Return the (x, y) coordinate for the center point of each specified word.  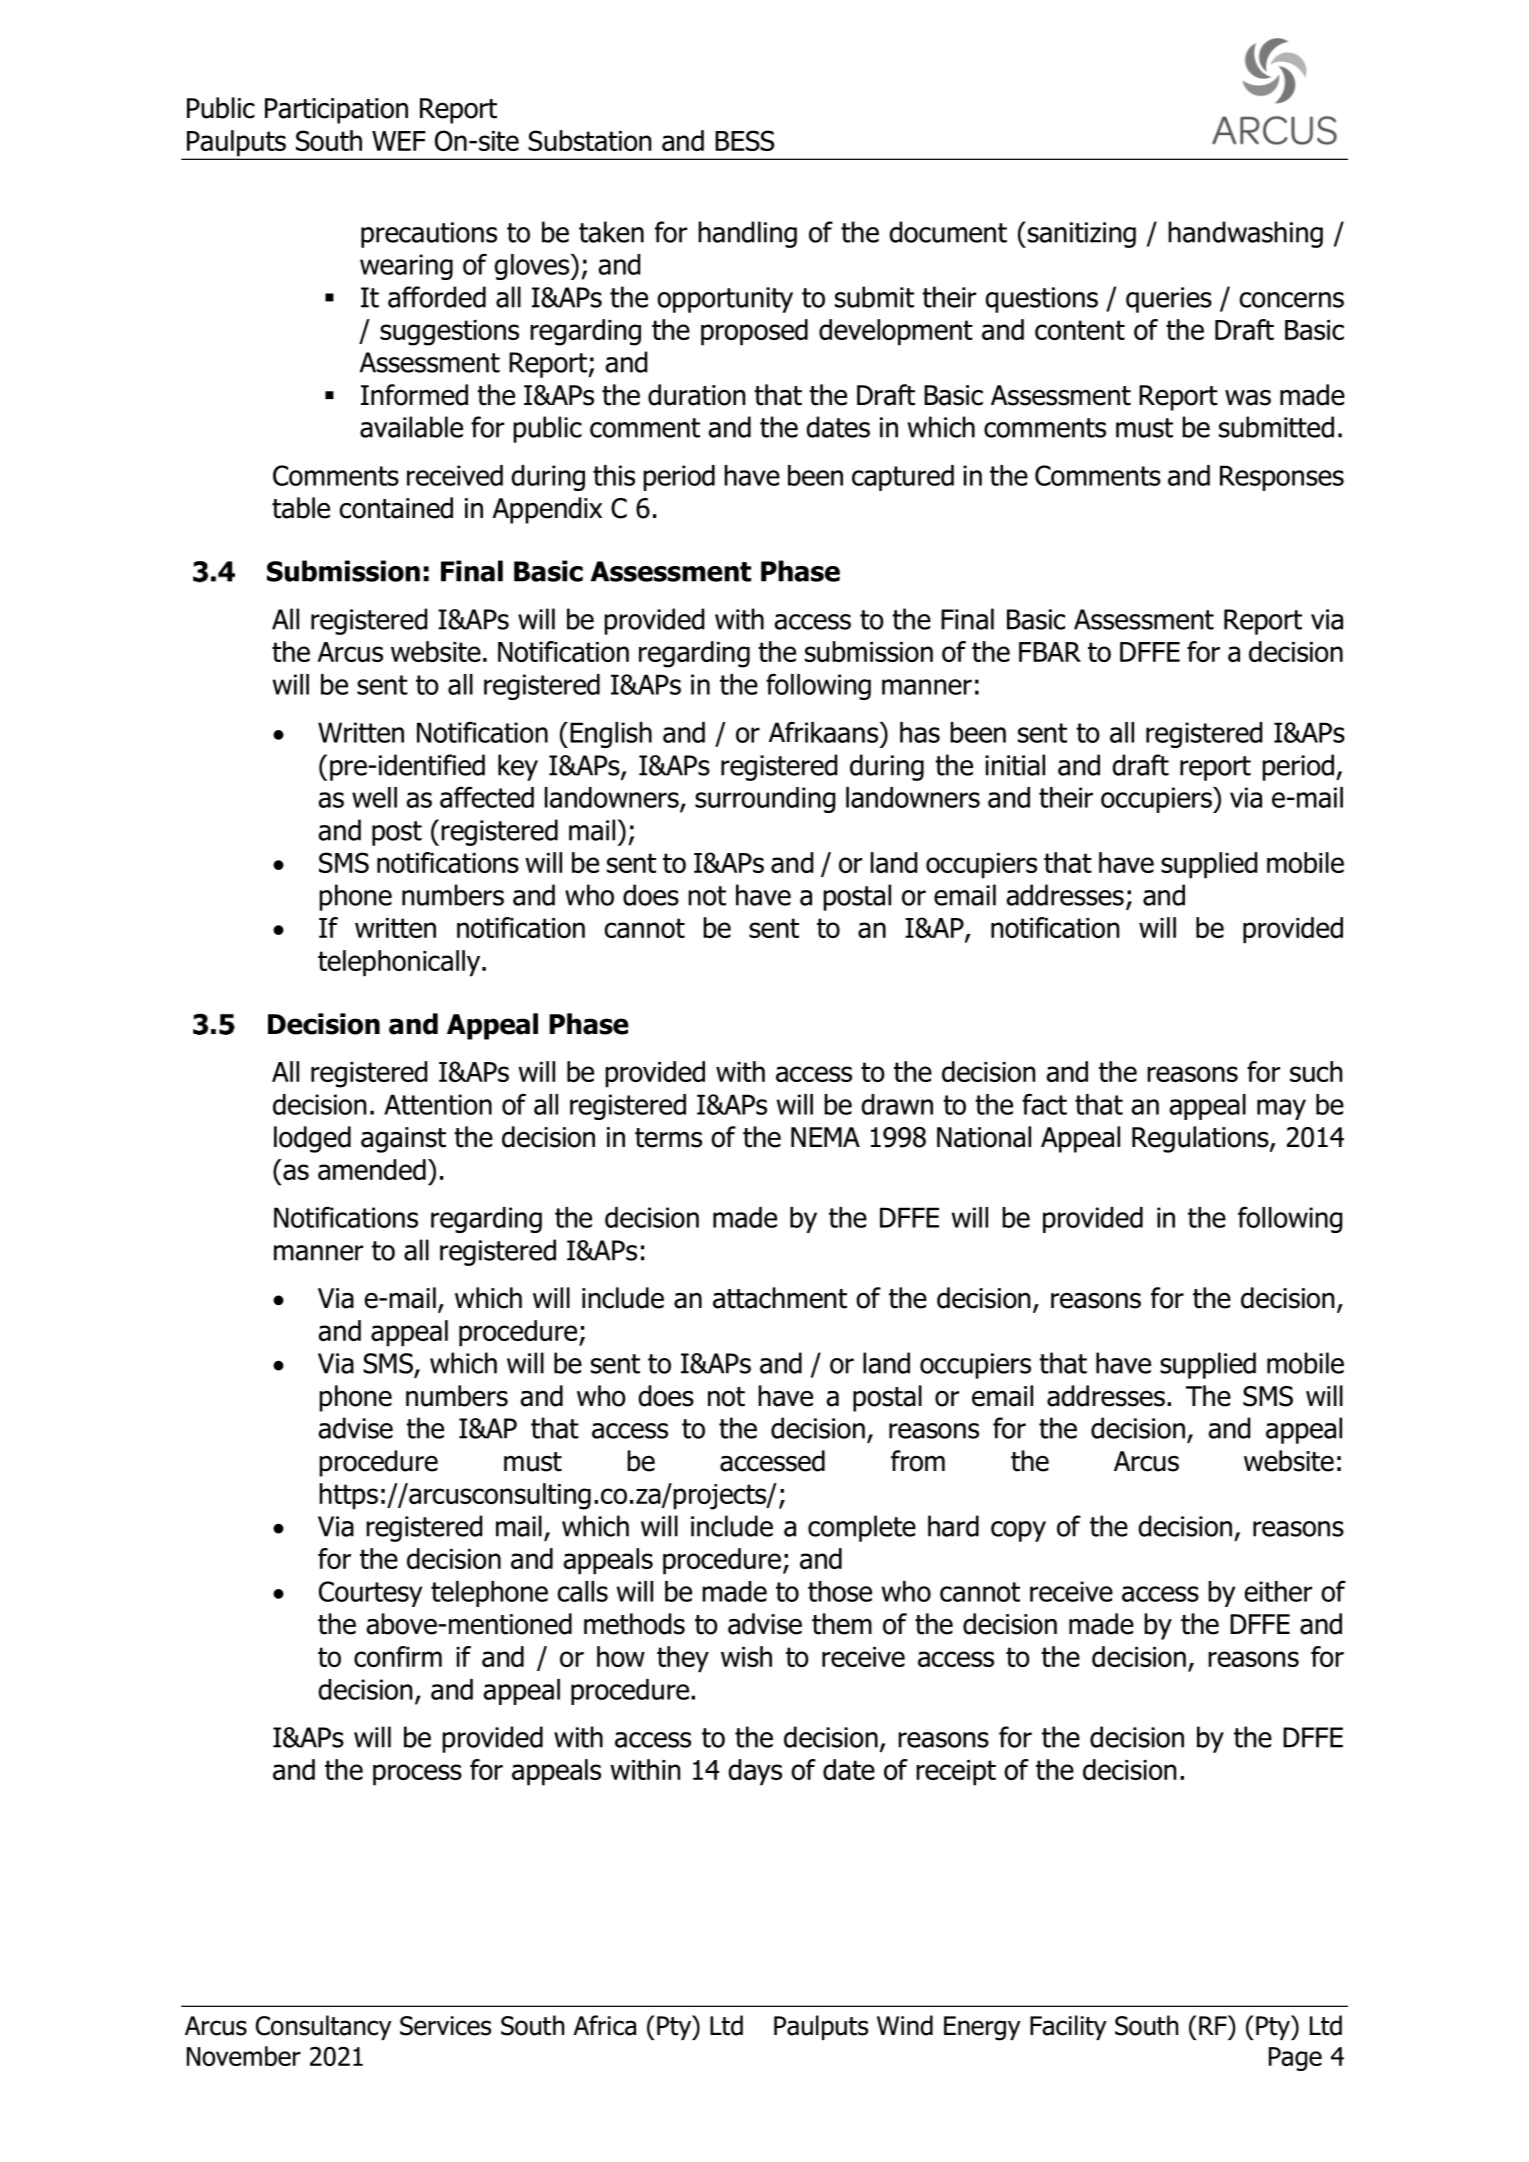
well (374, 797)
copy (1018, 1531)
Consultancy (324, 2027)
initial (1015, 765)
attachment (780, 1298)
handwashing (1245, 234)
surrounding (765, 800)
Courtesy (370, 1594)
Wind (905, 2025)
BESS (744, 140)
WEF (399, 141)
